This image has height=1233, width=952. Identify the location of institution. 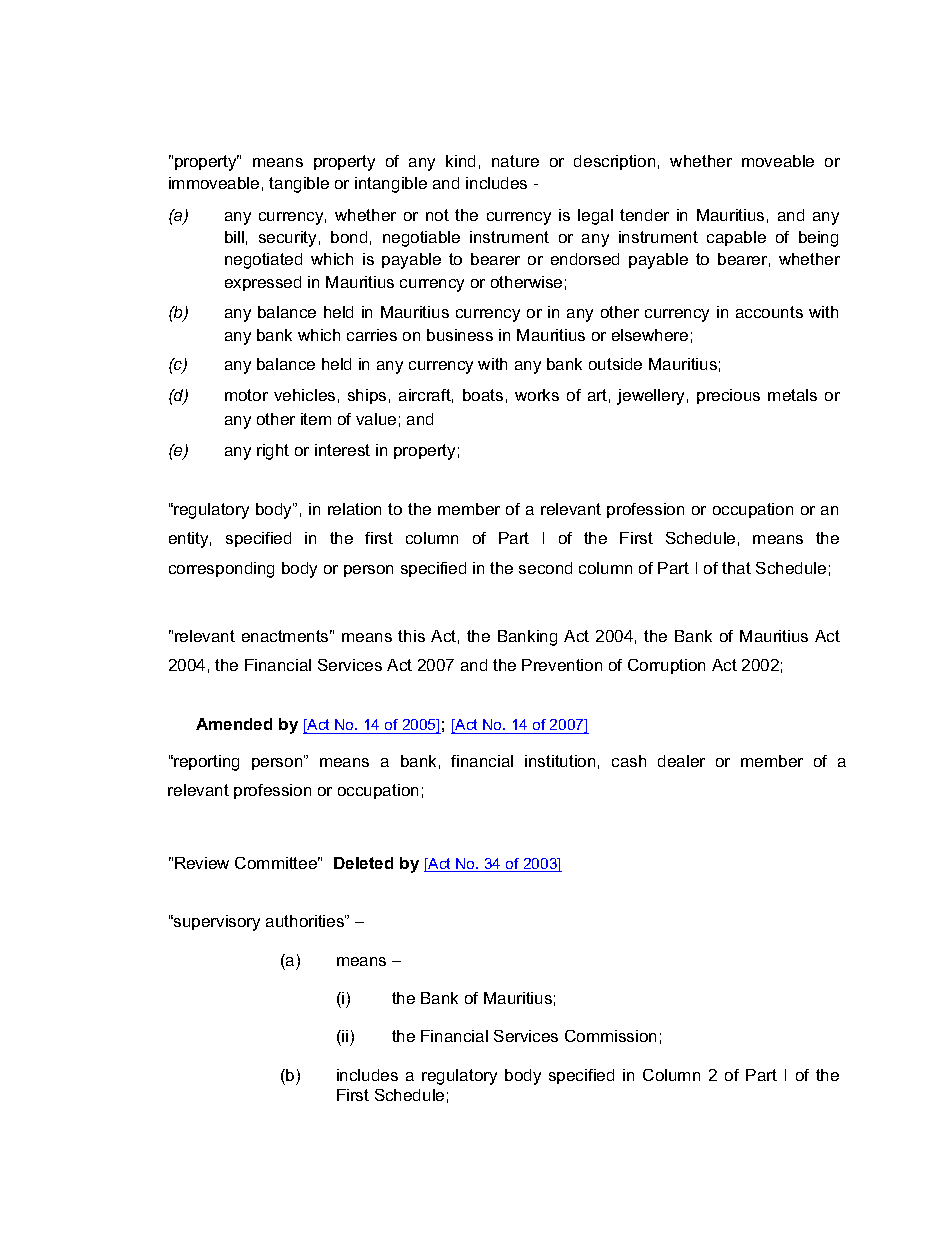
(560, 761).
